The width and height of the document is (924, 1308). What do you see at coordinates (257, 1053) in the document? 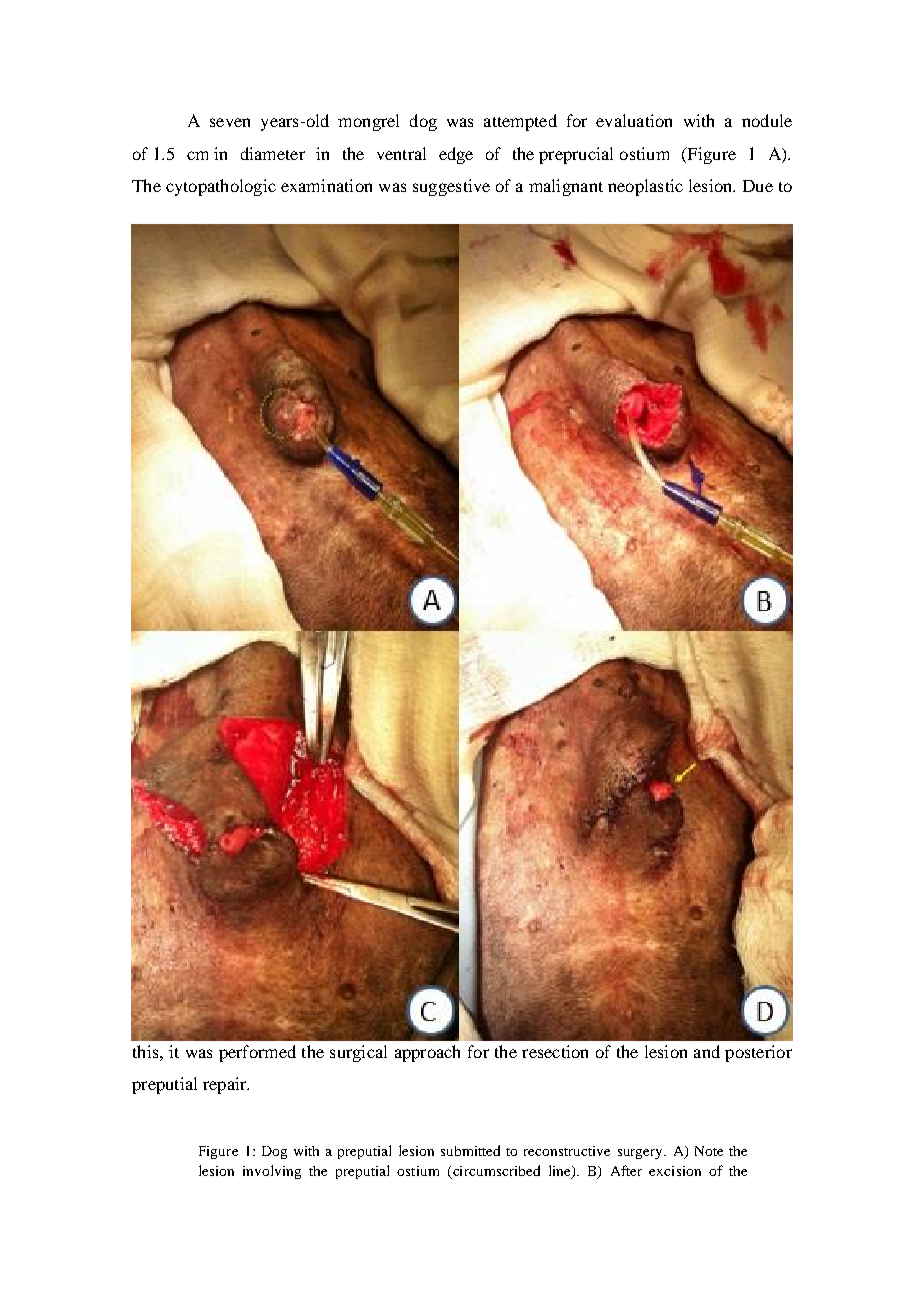
I see `performed` at bounding box center [257, 1053].
